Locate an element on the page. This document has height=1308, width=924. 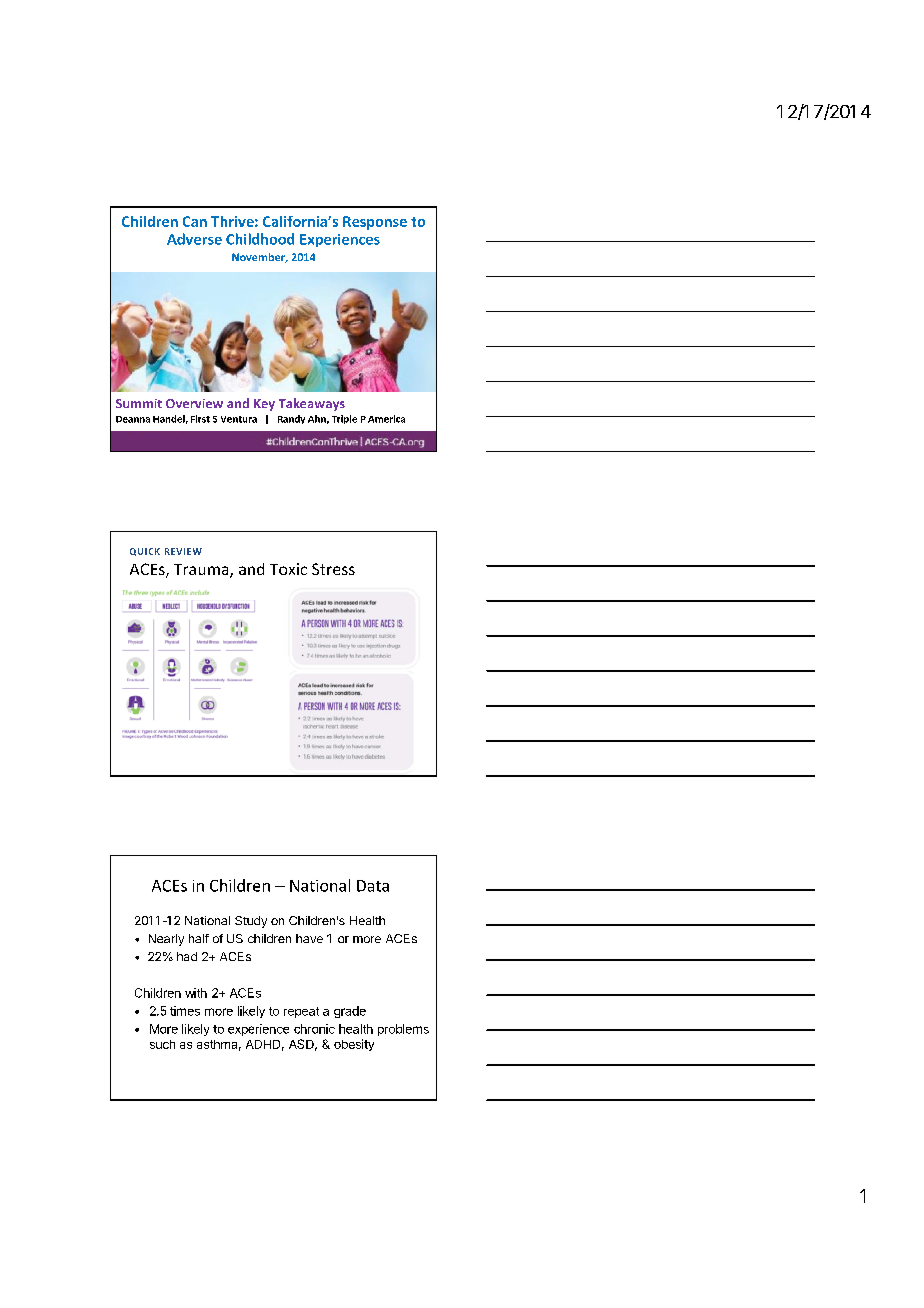
Childhood is located at coordinates (260, 239).
